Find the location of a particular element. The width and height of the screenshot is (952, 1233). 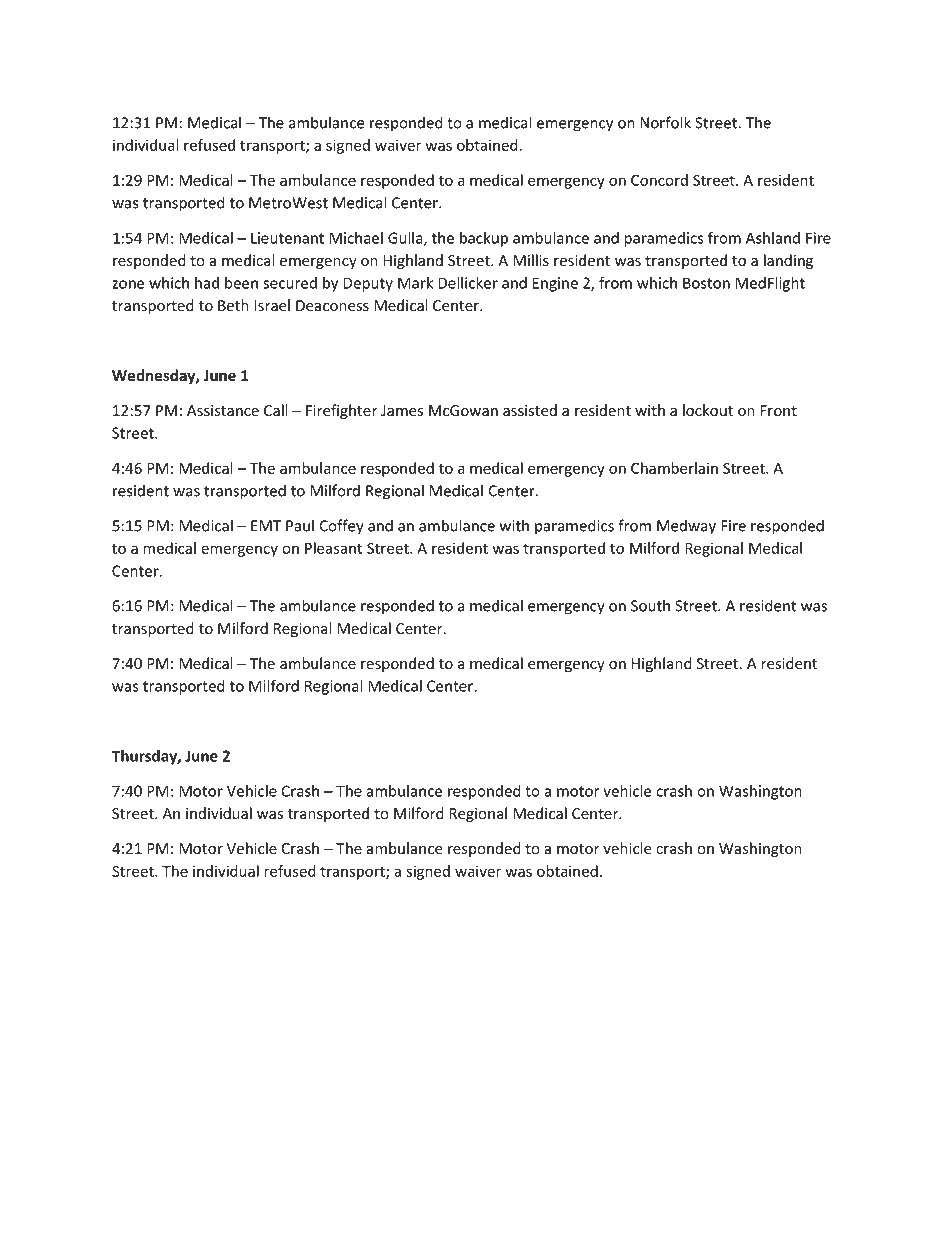

Norfolk is located at coordinates (665, 122).
